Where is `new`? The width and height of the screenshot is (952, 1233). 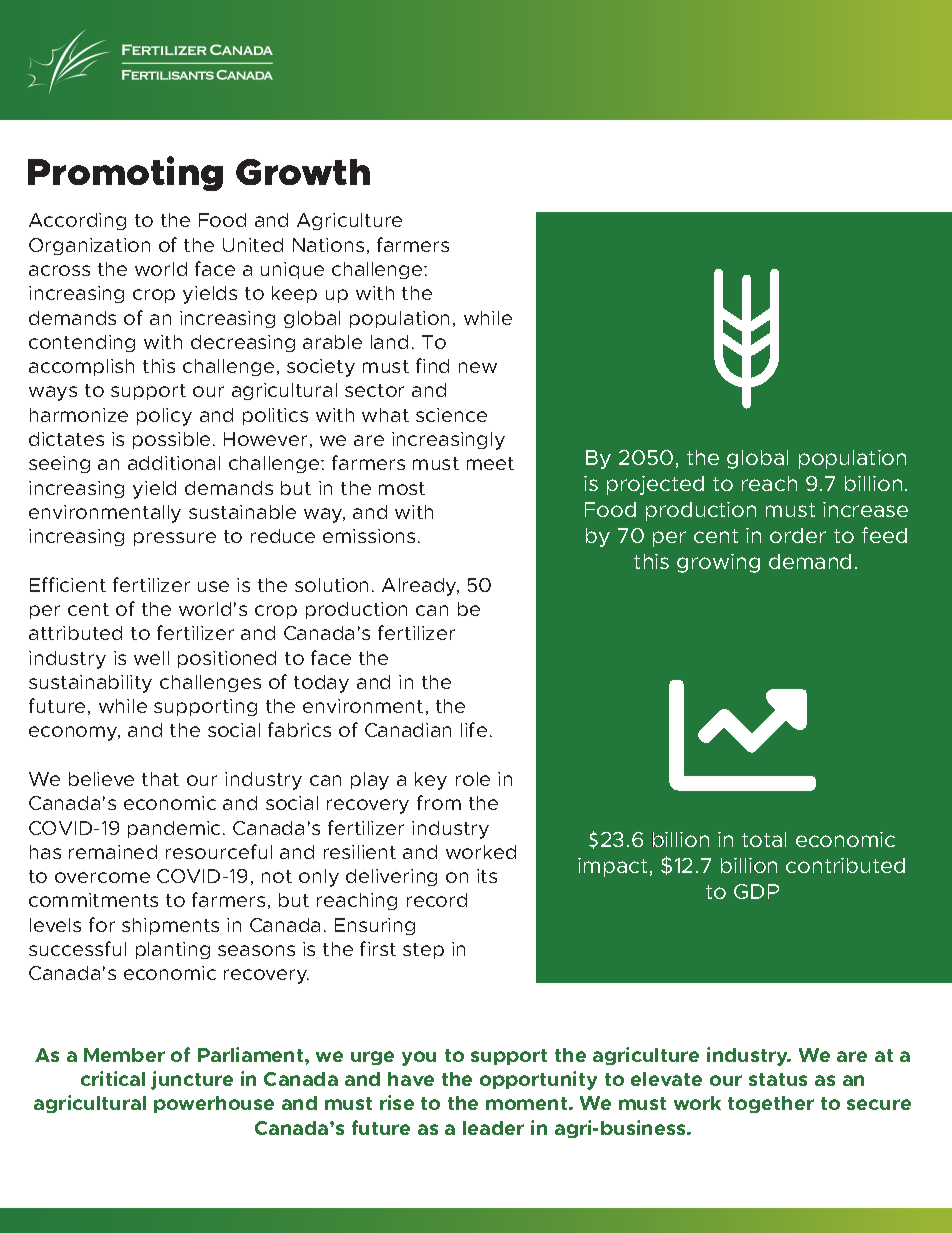 new is located at coordinates (478, 367).
